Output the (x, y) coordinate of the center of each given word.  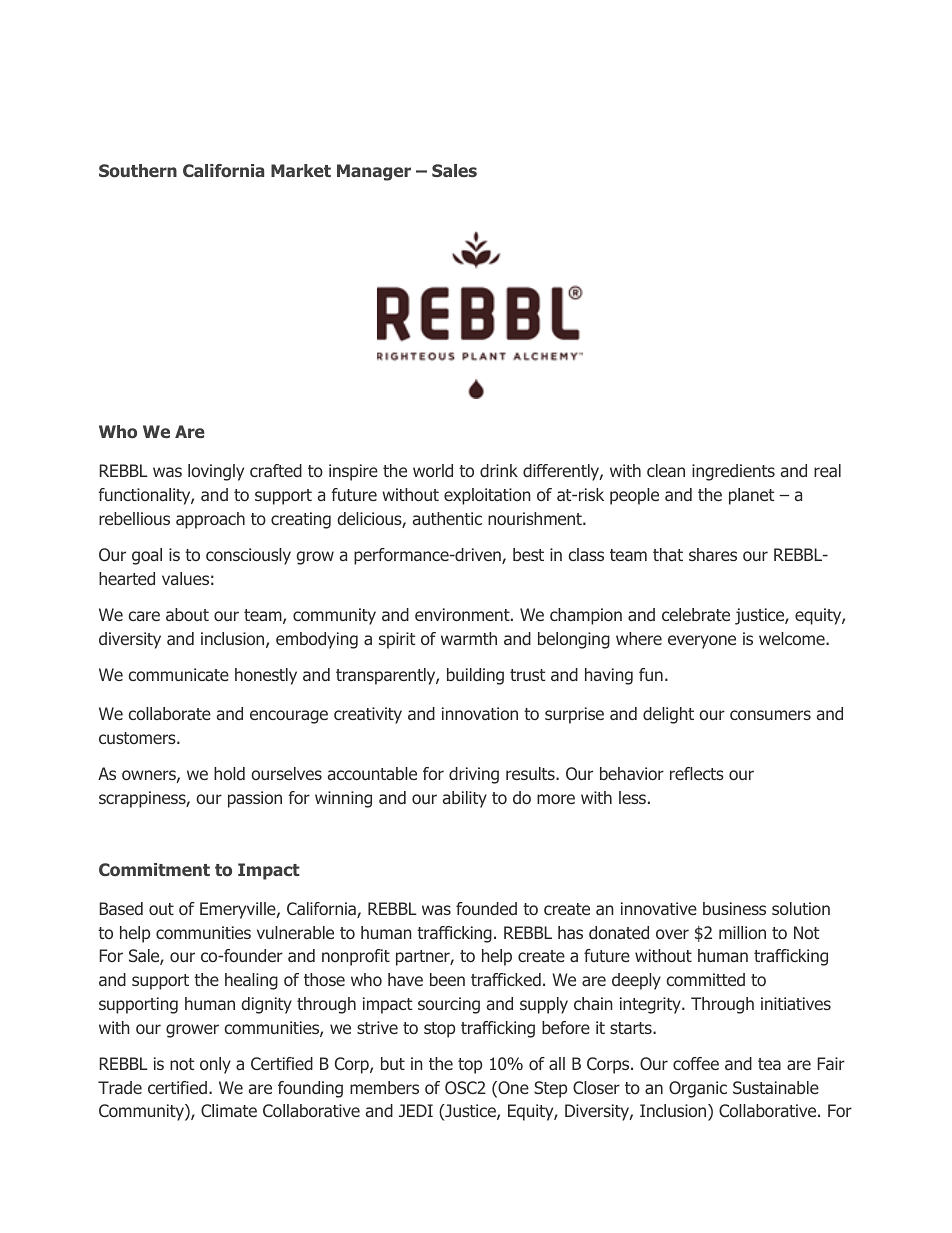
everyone (702, 642)
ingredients (733, 472)
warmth (469, 638)
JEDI (416, 1110)
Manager (374, 172)
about (187, 614)
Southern (138, 171)
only (215, 1065)
